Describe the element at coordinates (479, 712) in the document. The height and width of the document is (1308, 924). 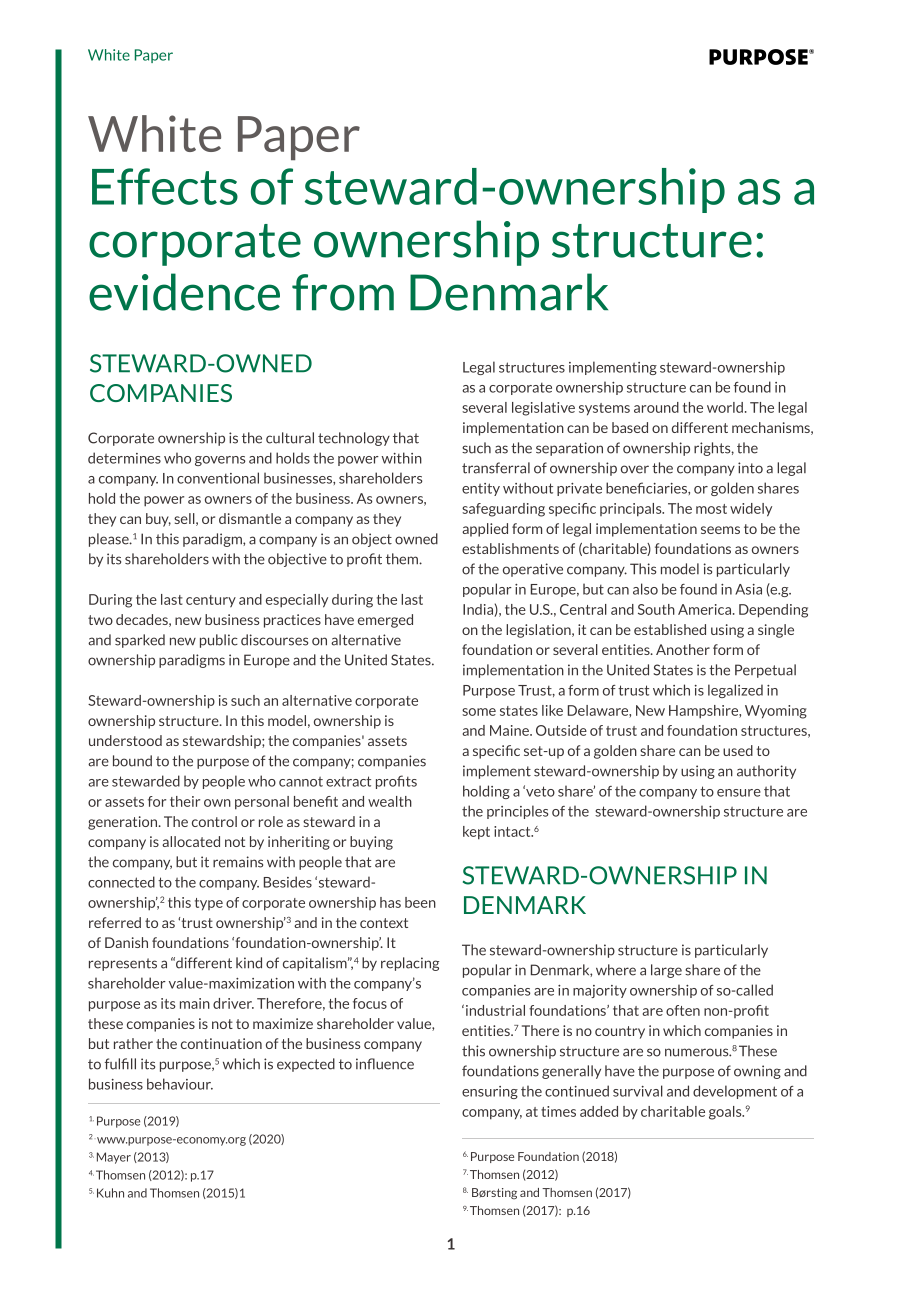
I see `some` at that location.
